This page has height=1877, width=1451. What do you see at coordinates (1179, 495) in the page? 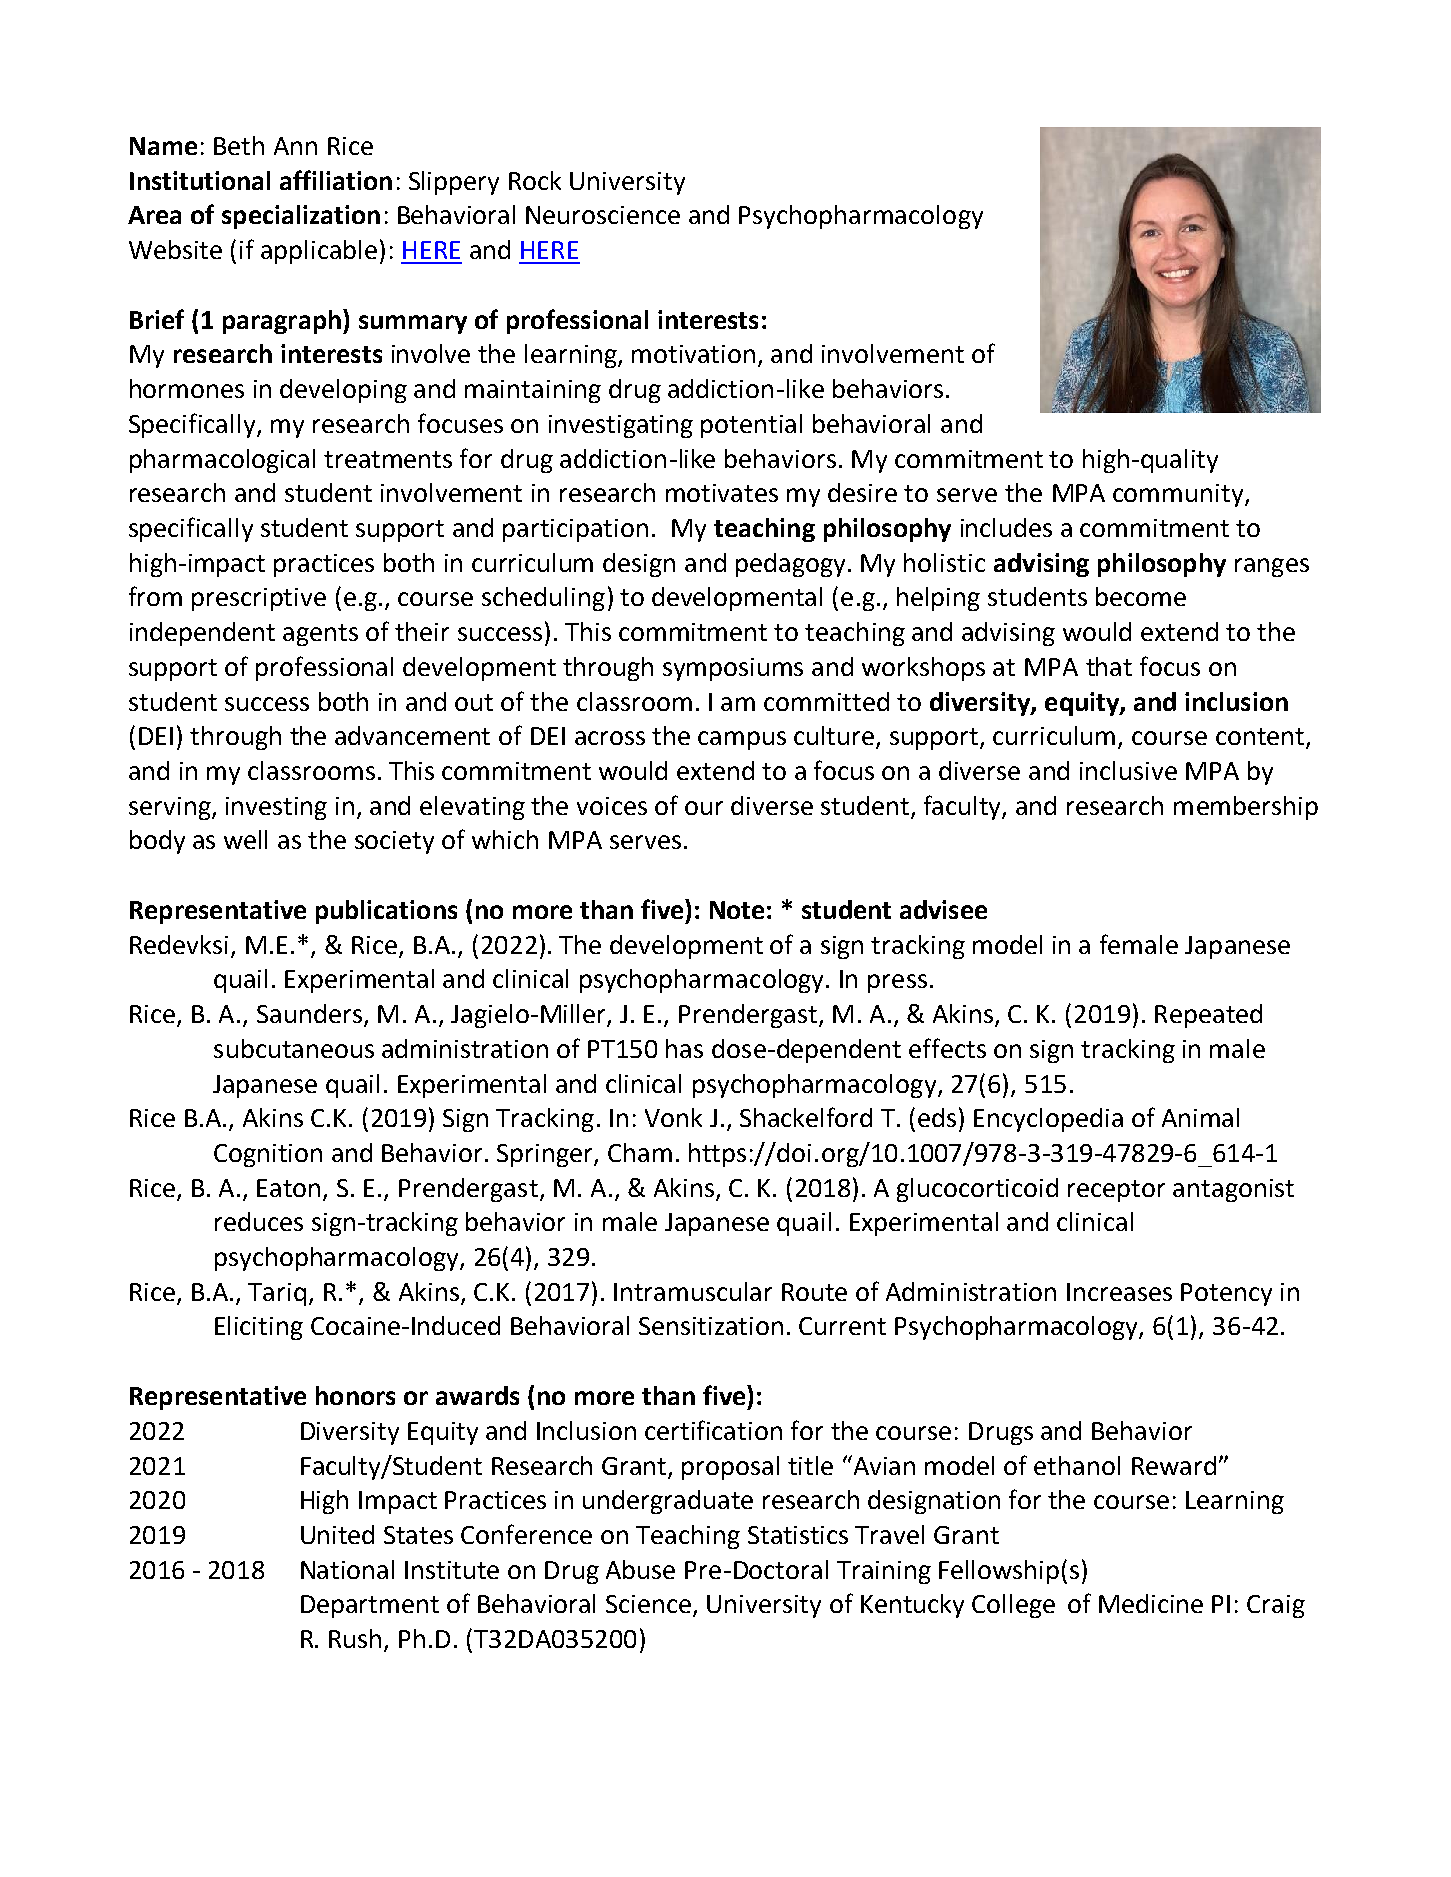
I see `community` at bounding box center [1179, 495].
